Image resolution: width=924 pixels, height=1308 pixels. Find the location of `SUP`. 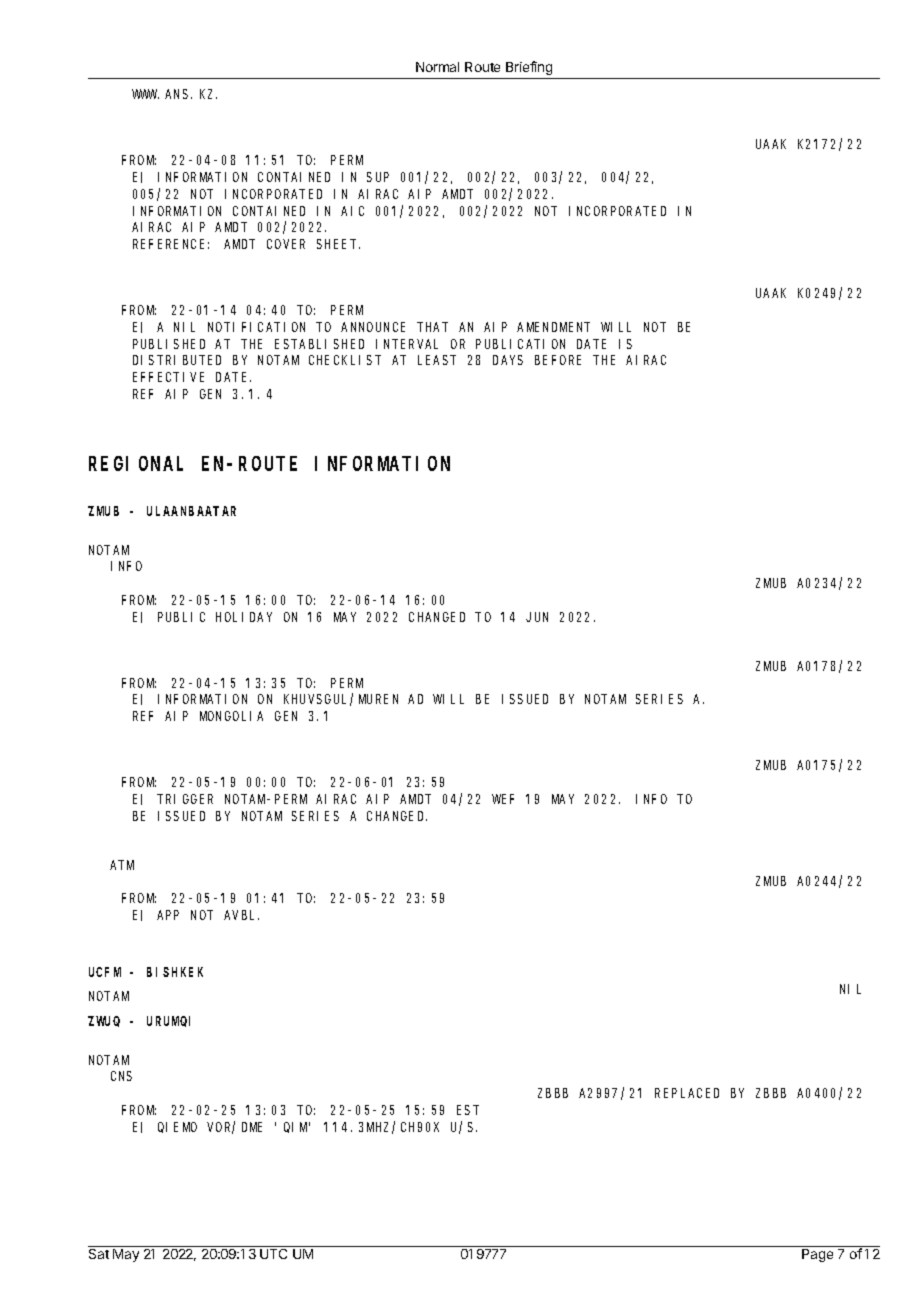

SUP is located at coordinates (378, 177).
